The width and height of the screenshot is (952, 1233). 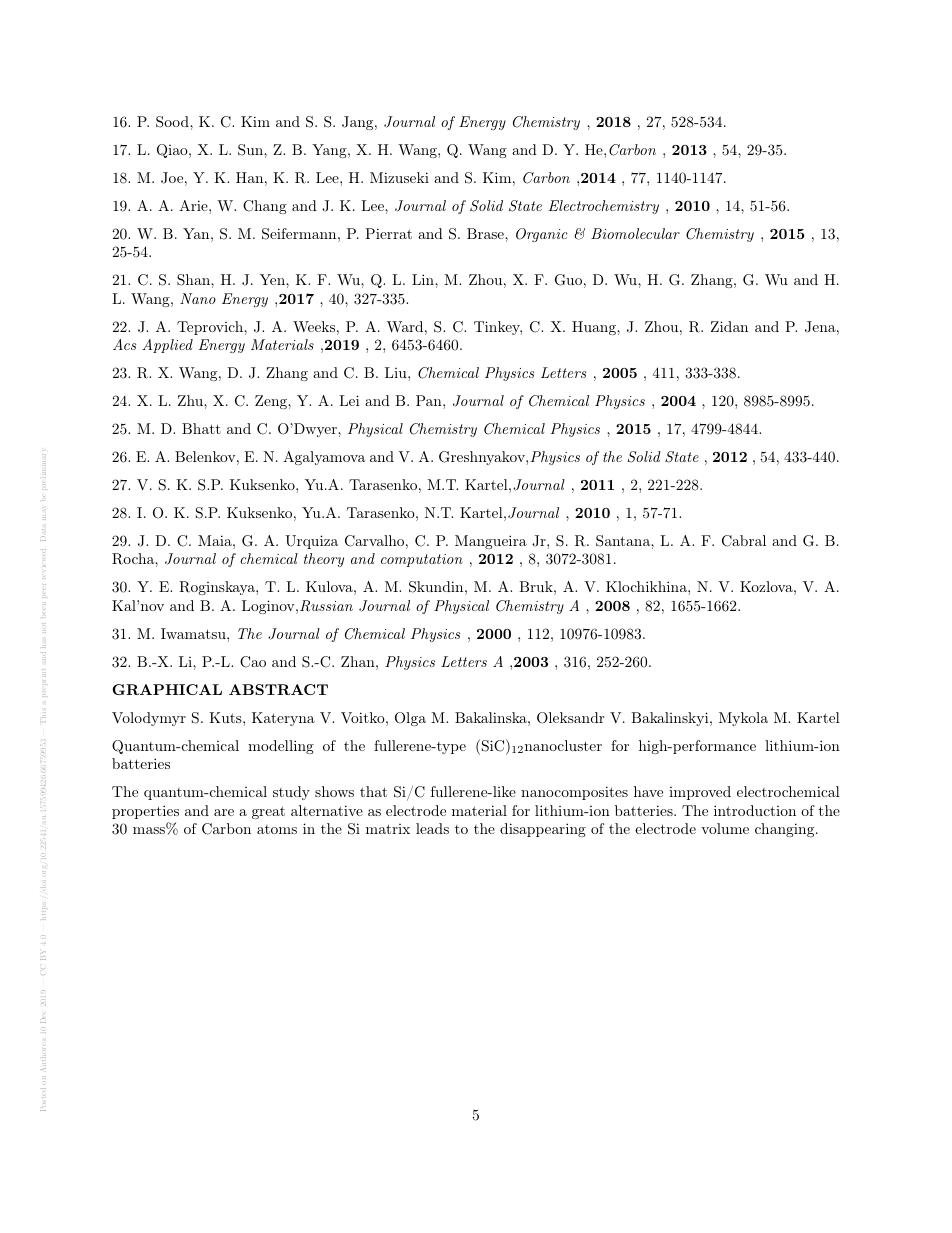 What do you see at coordinates (820, 327) in the screenshot?
I see `Jena` at bounding box center [820, 327].
